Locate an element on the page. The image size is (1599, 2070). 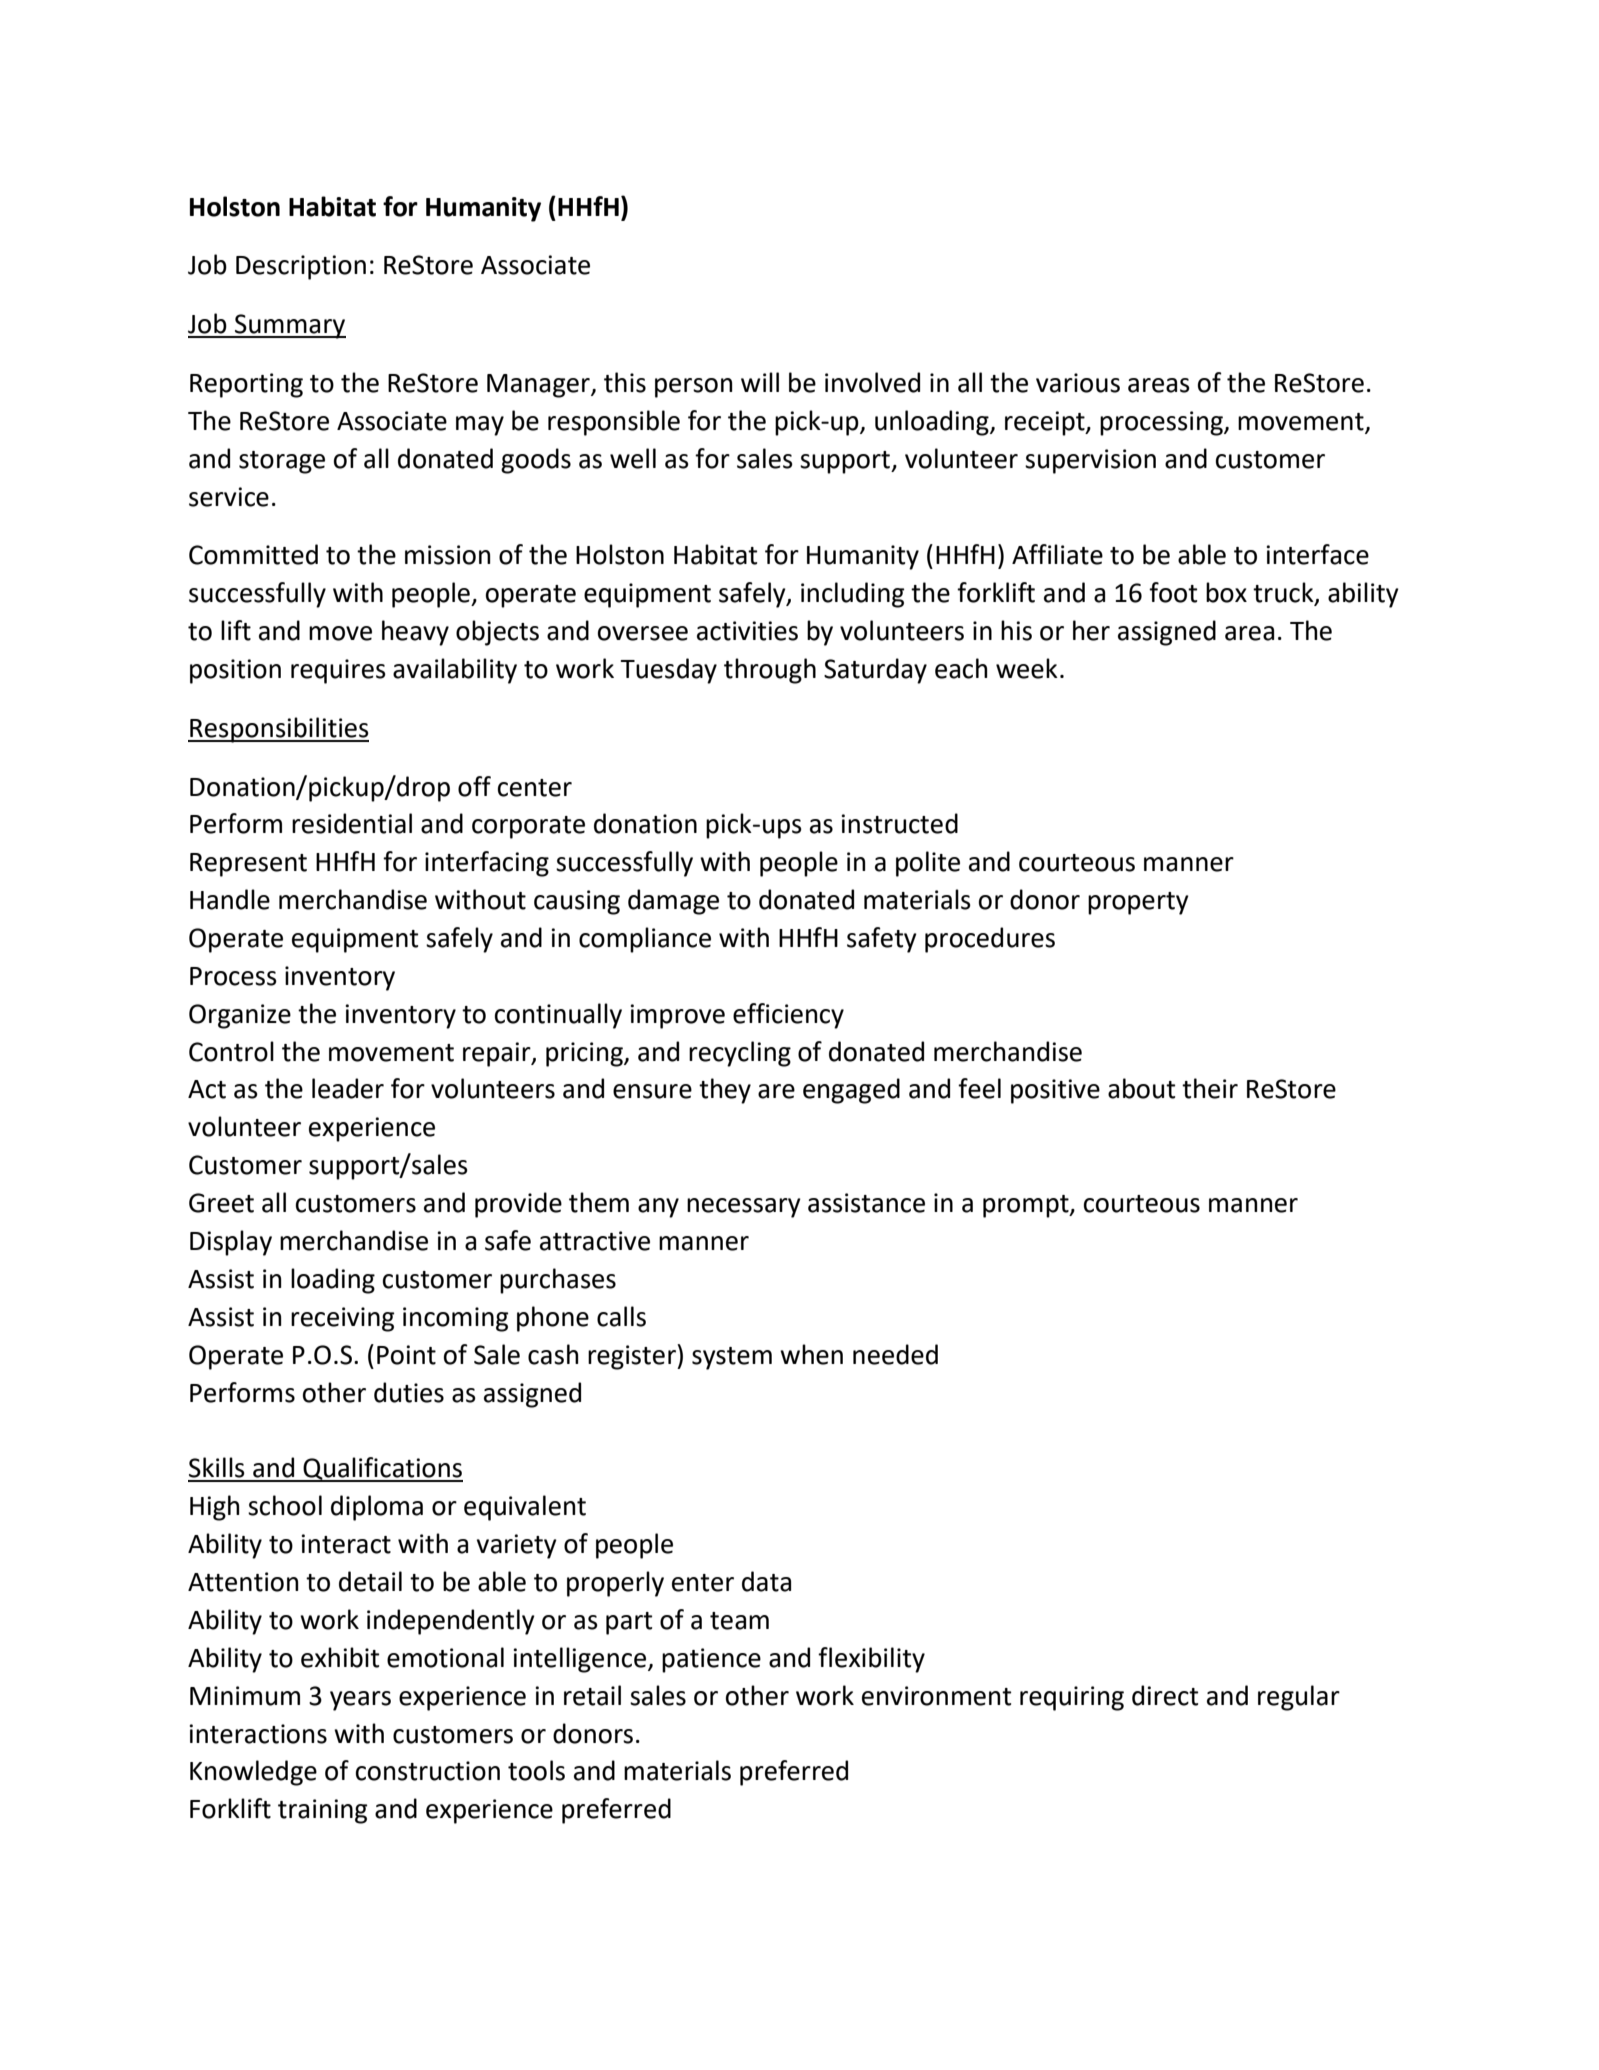
recycling is located at coordinates (740, 1054).
